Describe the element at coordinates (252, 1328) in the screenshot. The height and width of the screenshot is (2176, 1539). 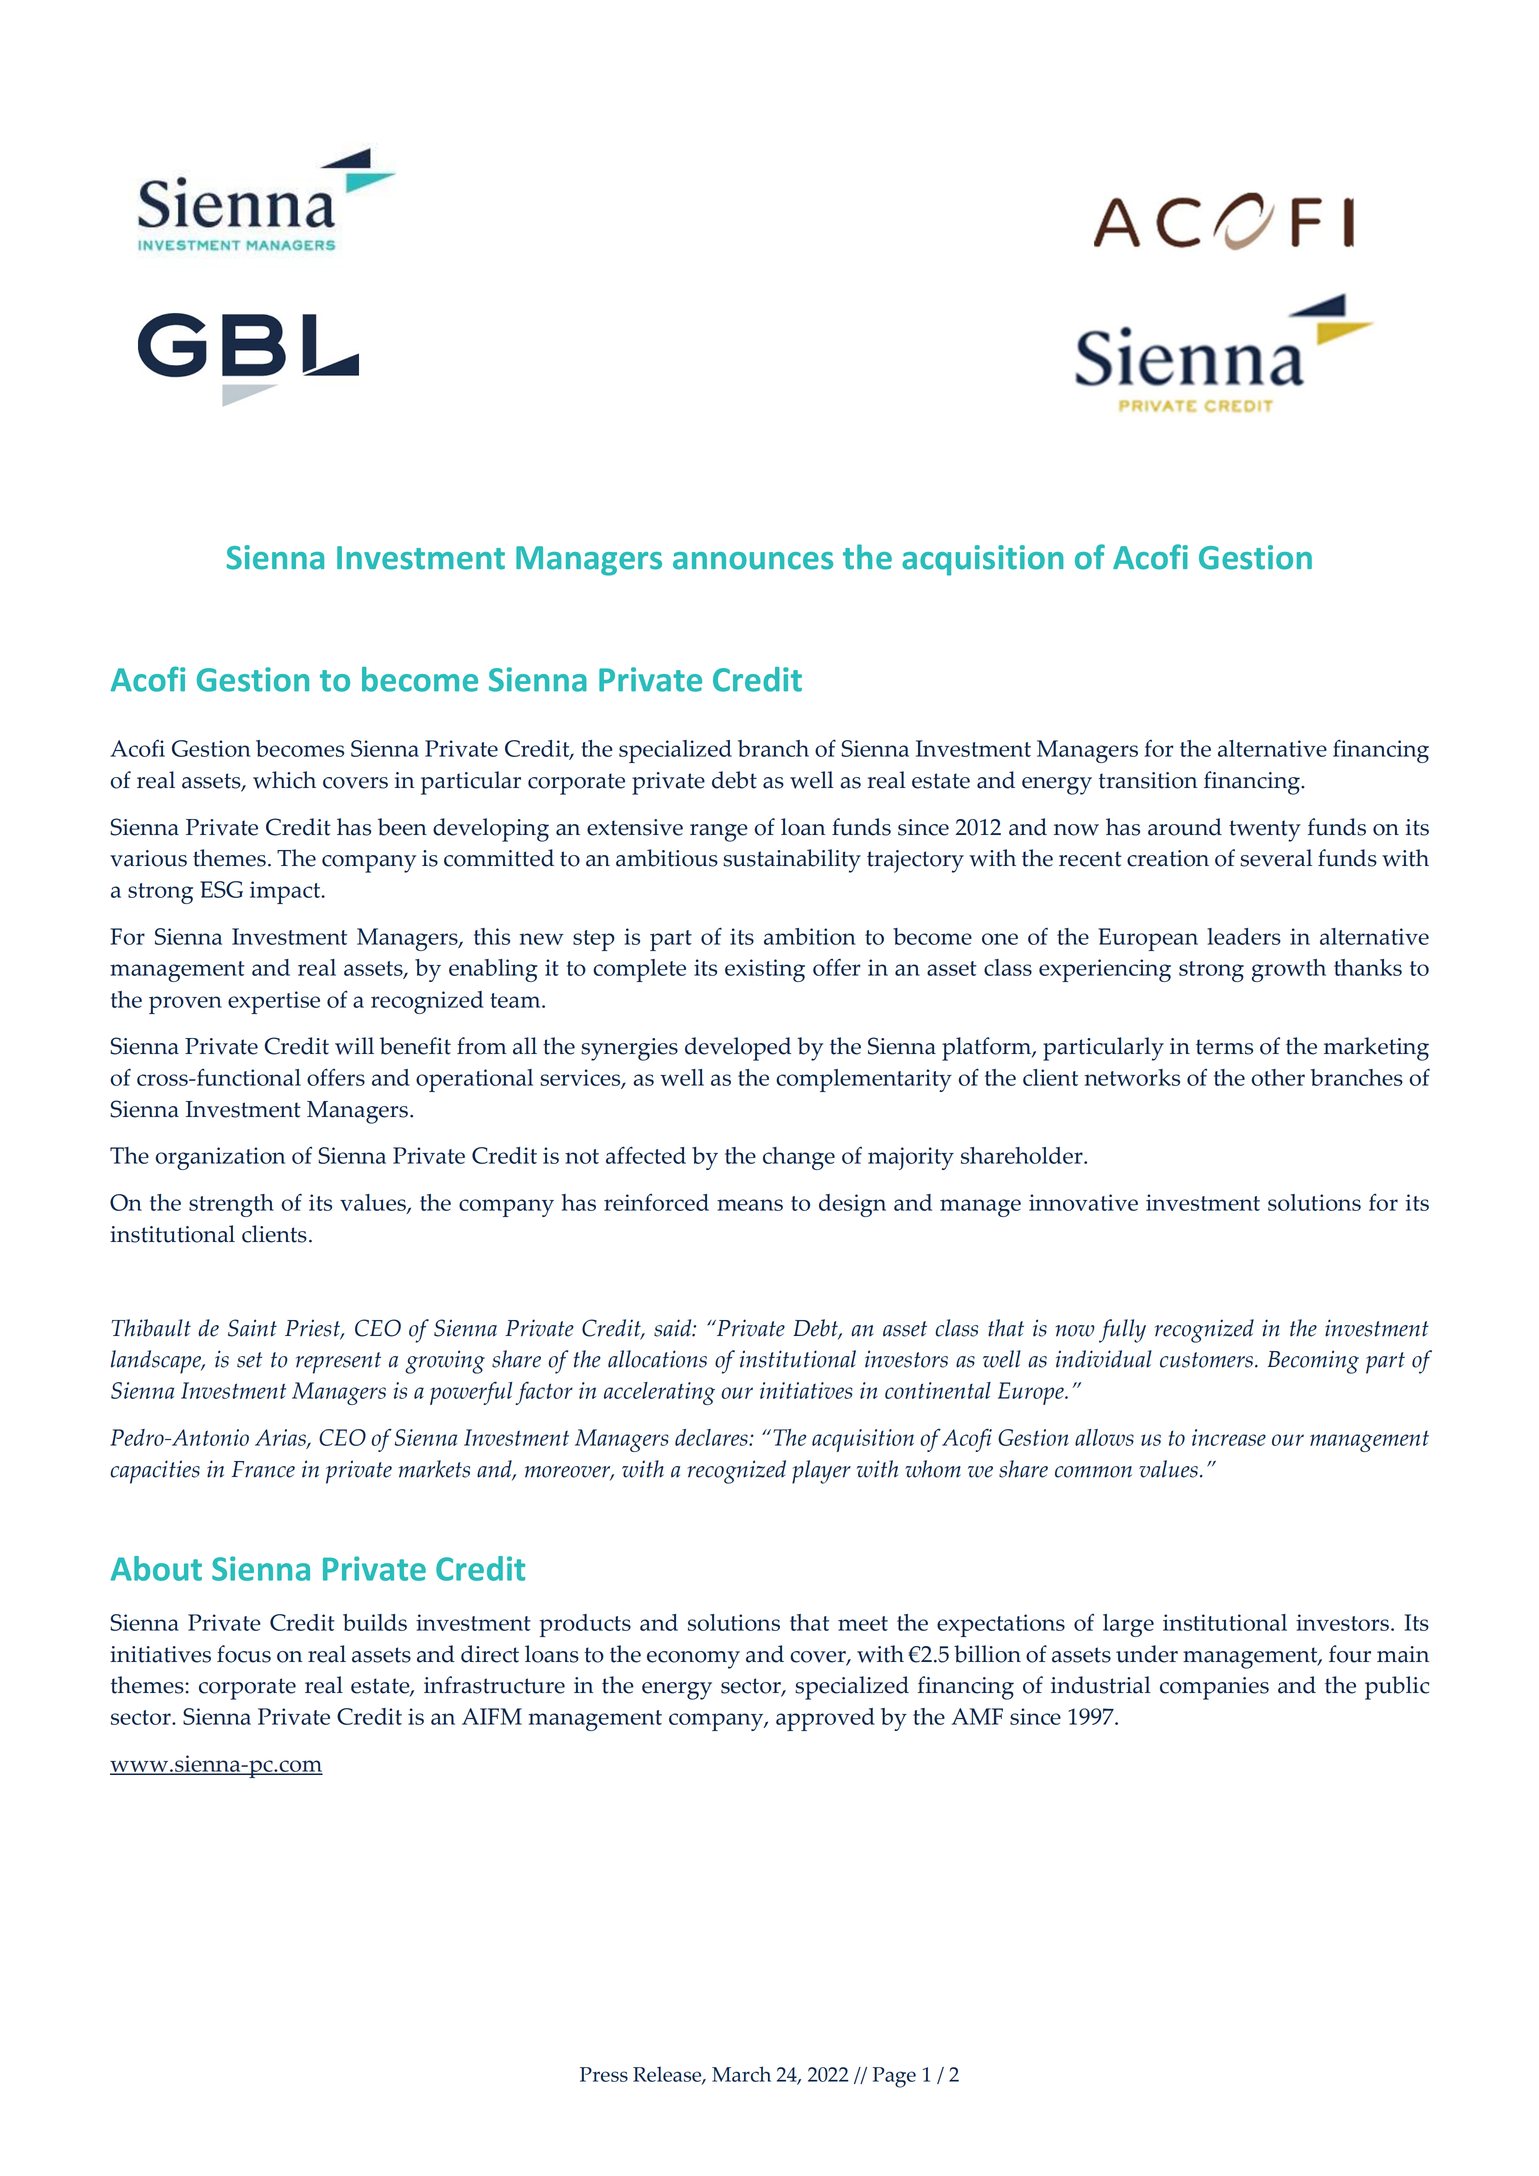
I see `Saint` at that location.
